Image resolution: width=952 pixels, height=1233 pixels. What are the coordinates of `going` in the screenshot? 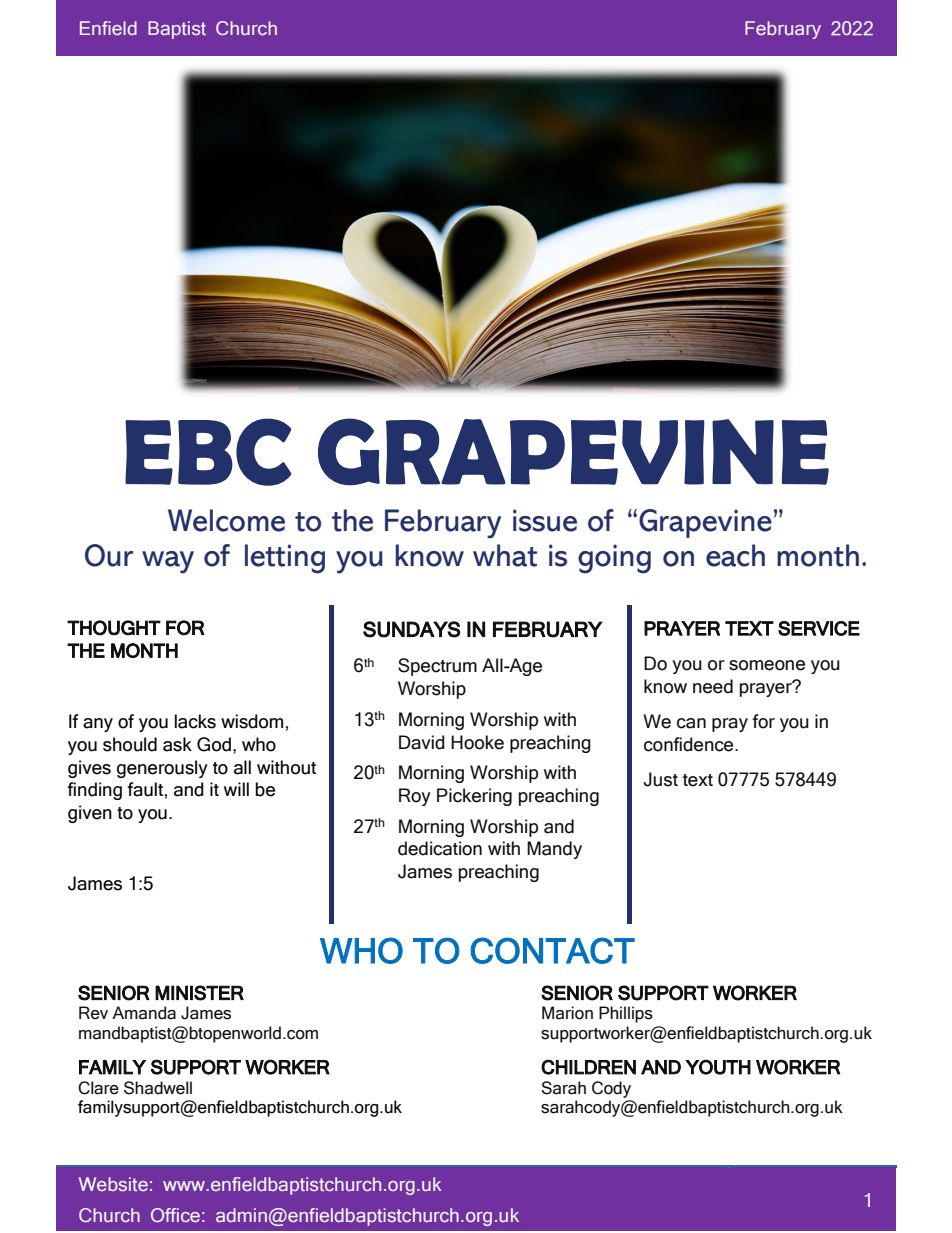 It's located at (614, 559).
